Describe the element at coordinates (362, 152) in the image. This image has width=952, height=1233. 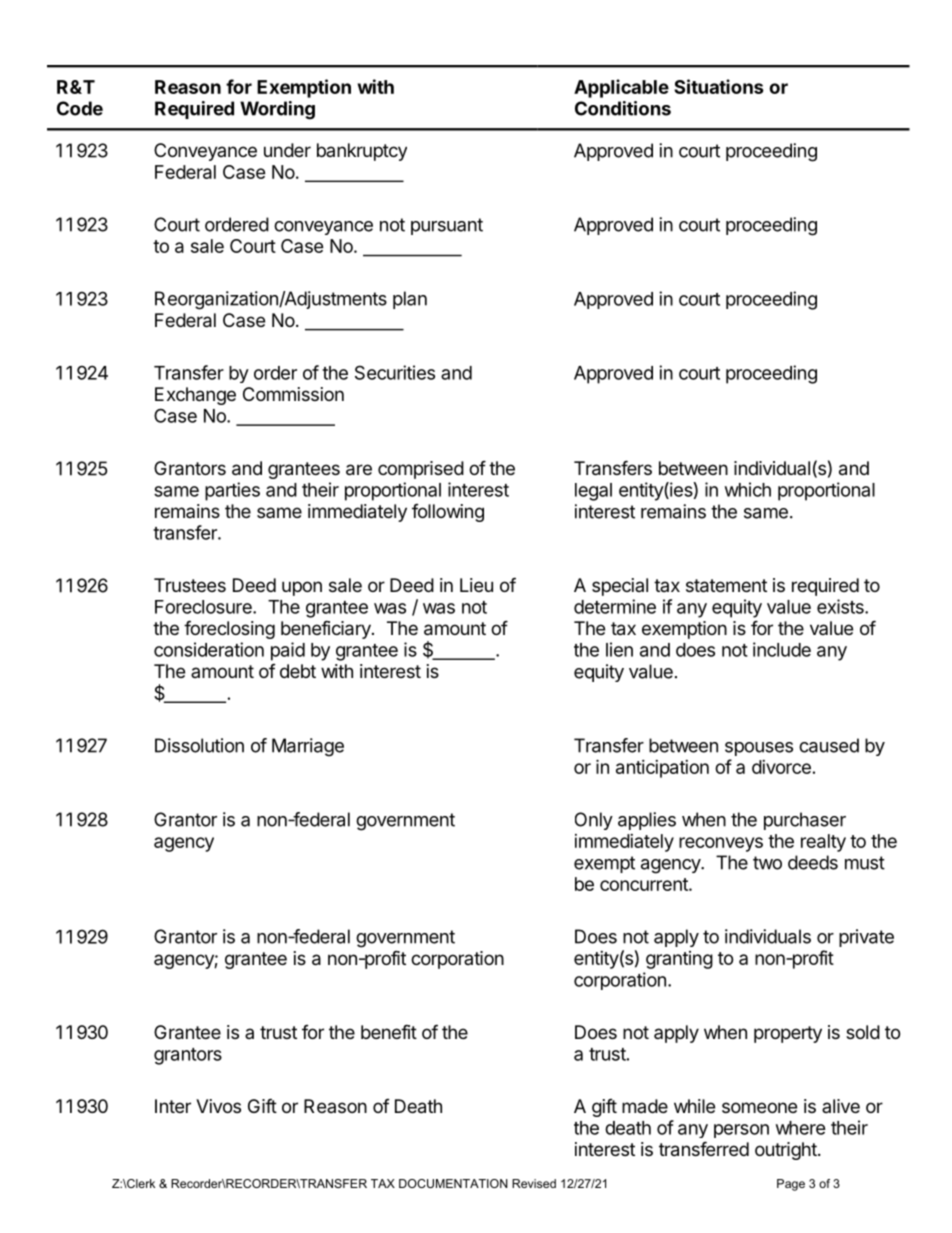
I see `bankruptcy` at that location.
